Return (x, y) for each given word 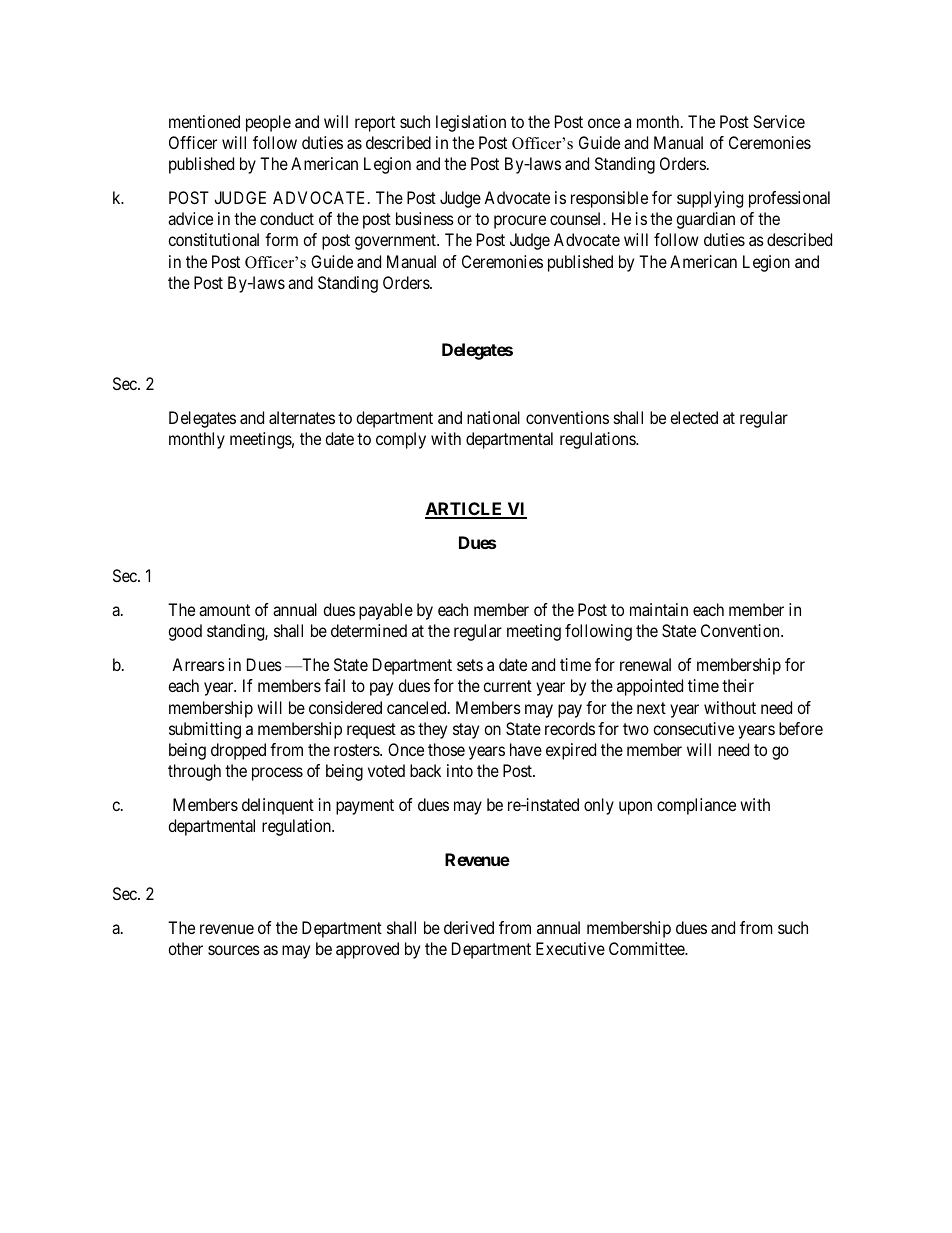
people (268, 123)
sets (470, 665)
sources (234, 950)
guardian (705, 220)
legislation (471, 123)
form (281, 239)
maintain (659, 609)
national (493, 417)
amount (224, 610)
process (277, 774)
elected (694, 417)
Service (779, 121)
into (460, 770)
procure (520, 222)
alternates (302, 417)
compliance (696, 806)
